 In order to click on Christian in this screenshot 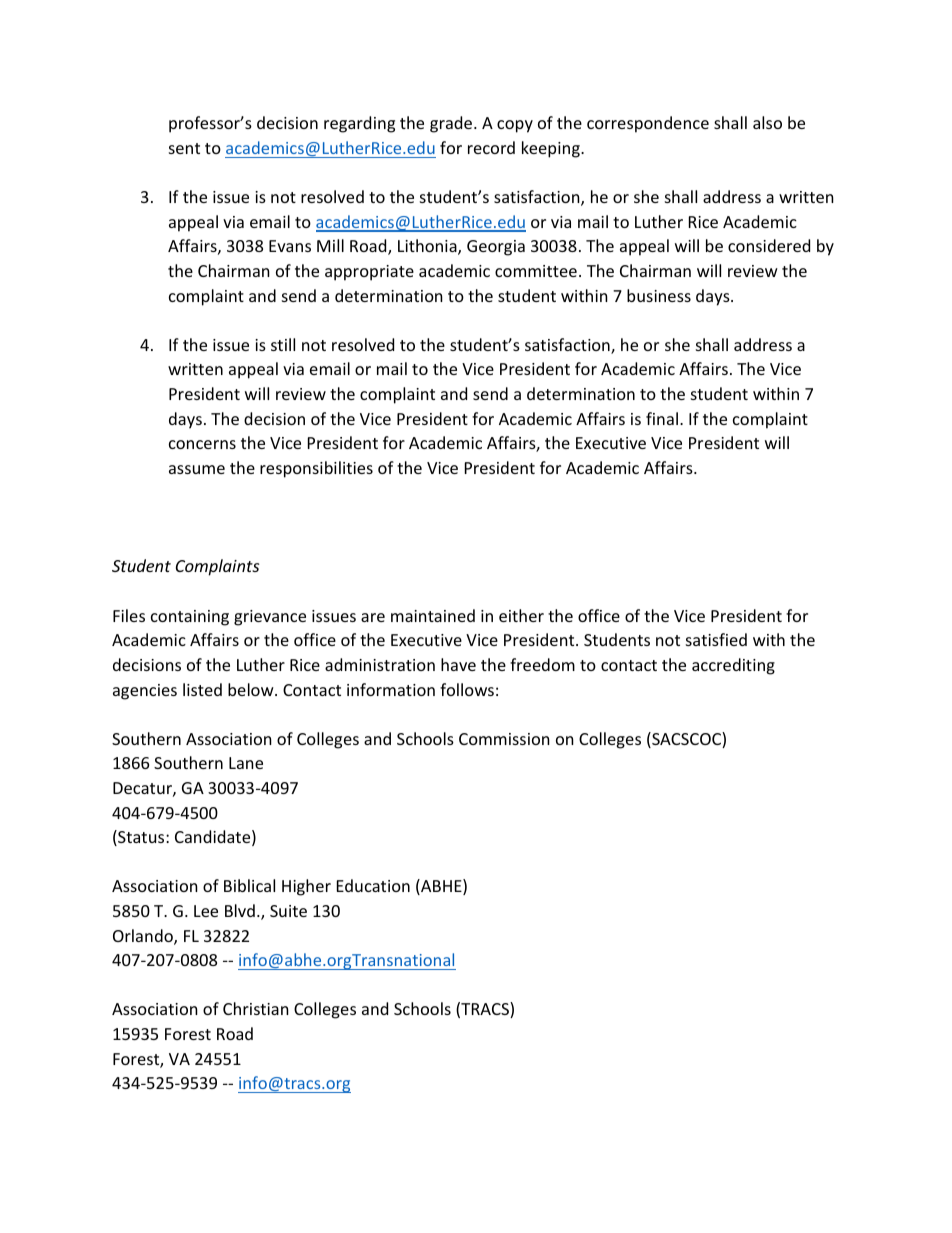, I will do `click(256, 1008)`.
